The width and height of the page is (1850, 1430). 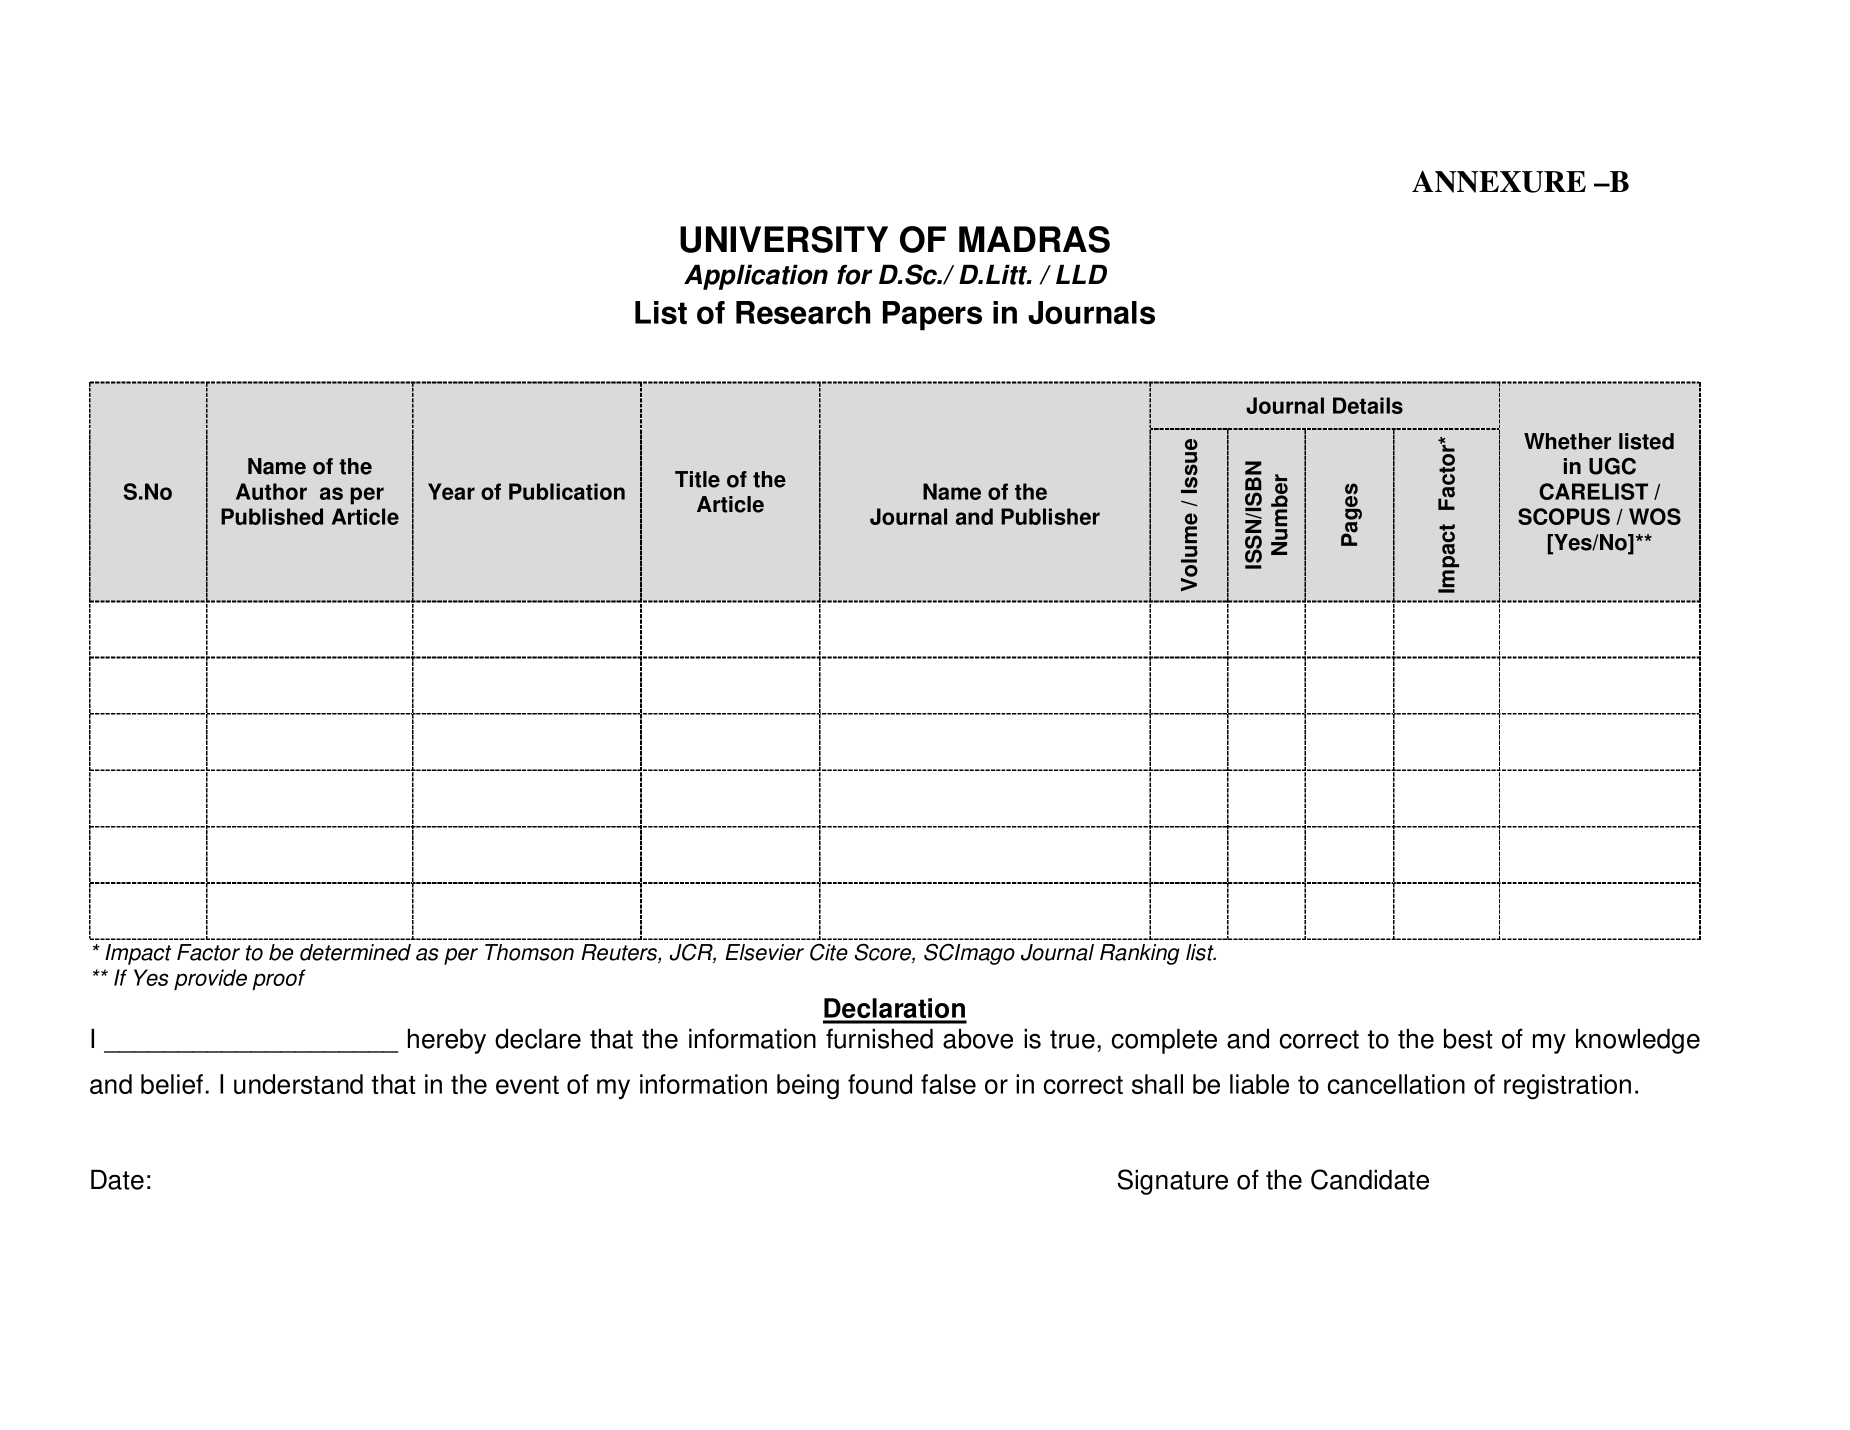 What do you see at coordinates (1050, 516) in the page?
I see `Publisher` at bounding box center [1050, 516].
